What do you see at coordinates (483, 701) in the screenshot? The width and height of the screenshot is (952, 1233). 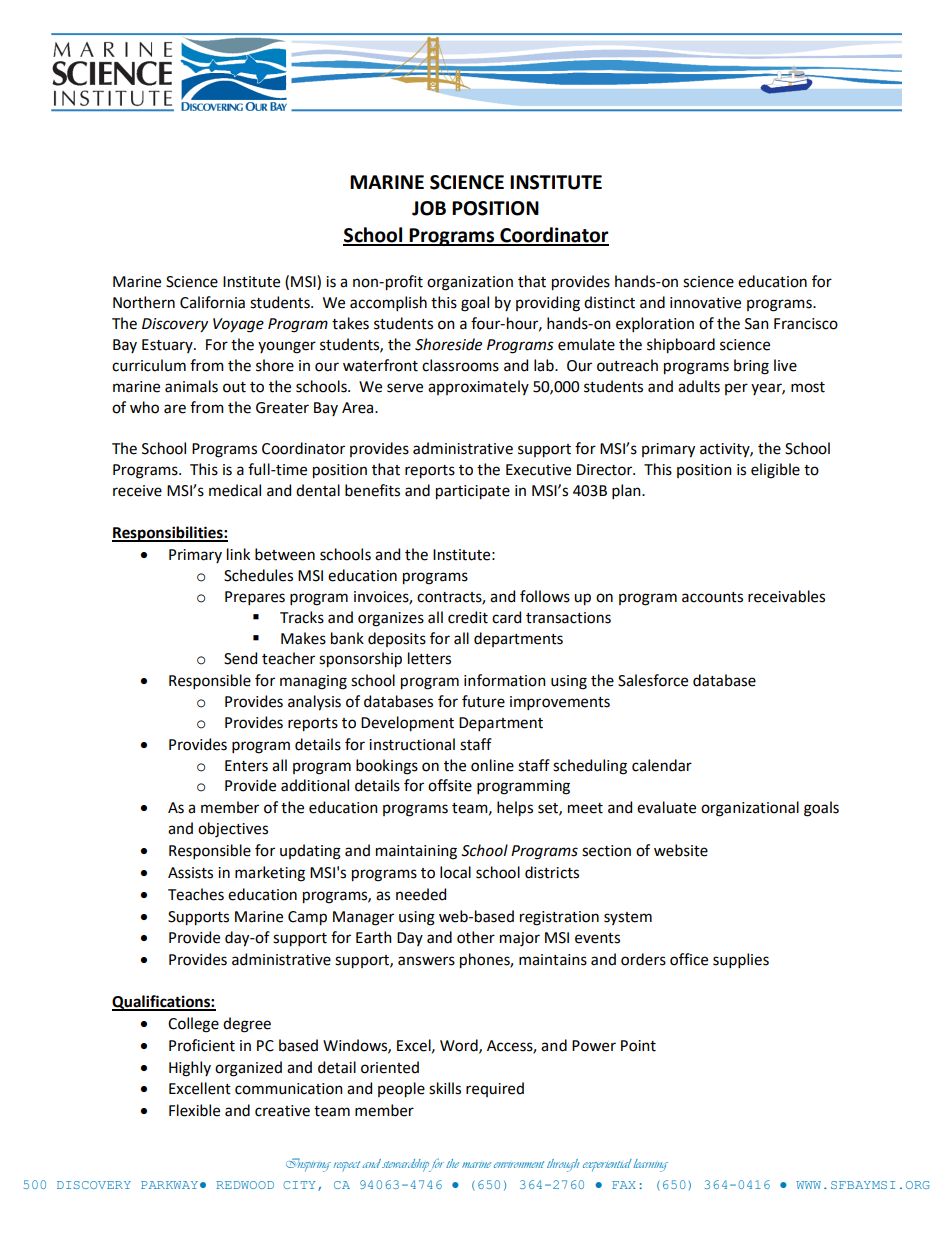 I see `future` at bounding box center [483, 701].
